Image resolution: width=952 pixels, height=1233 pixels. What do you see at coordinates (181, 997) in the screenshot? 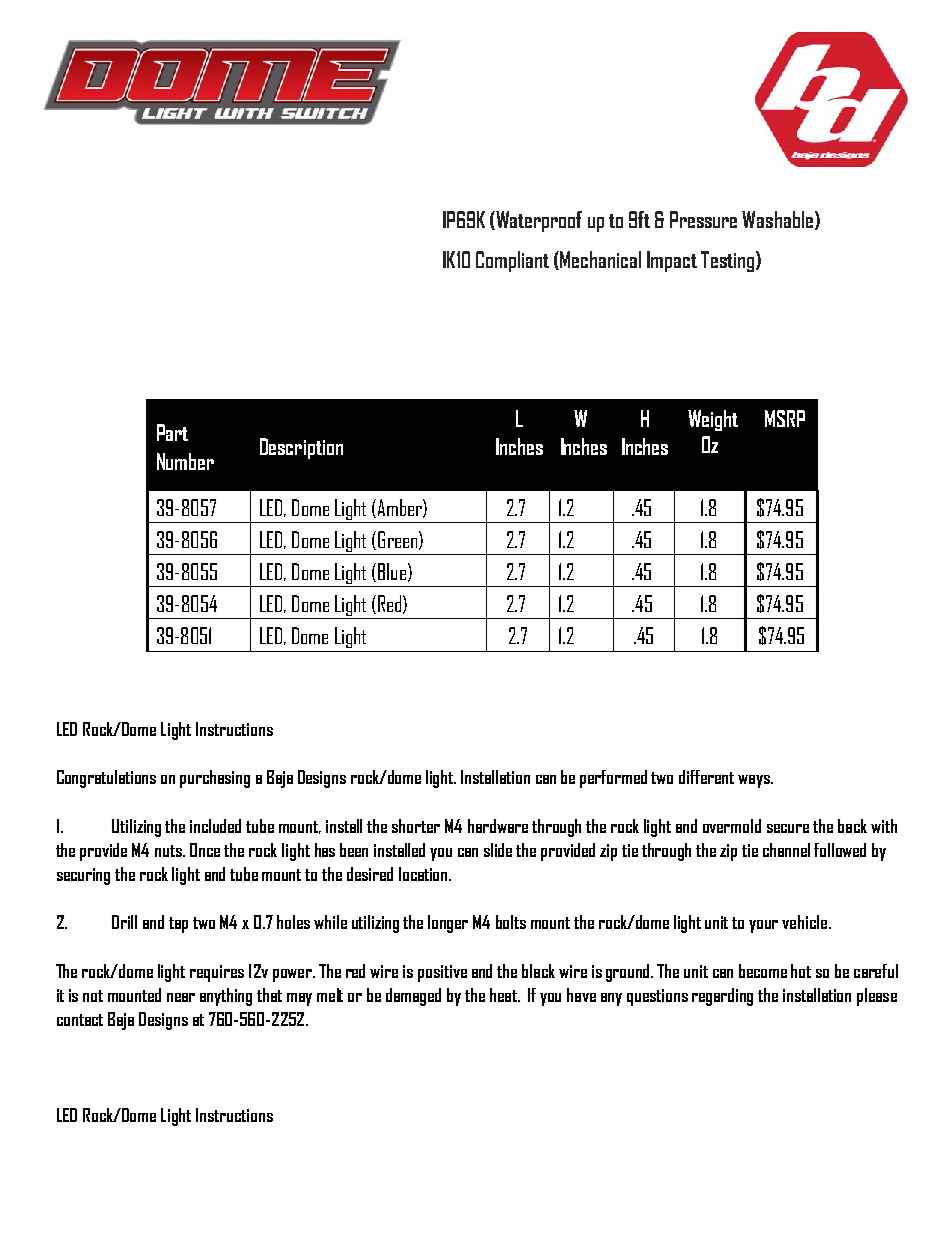
I see `near` at bounding box center [181, 997].
